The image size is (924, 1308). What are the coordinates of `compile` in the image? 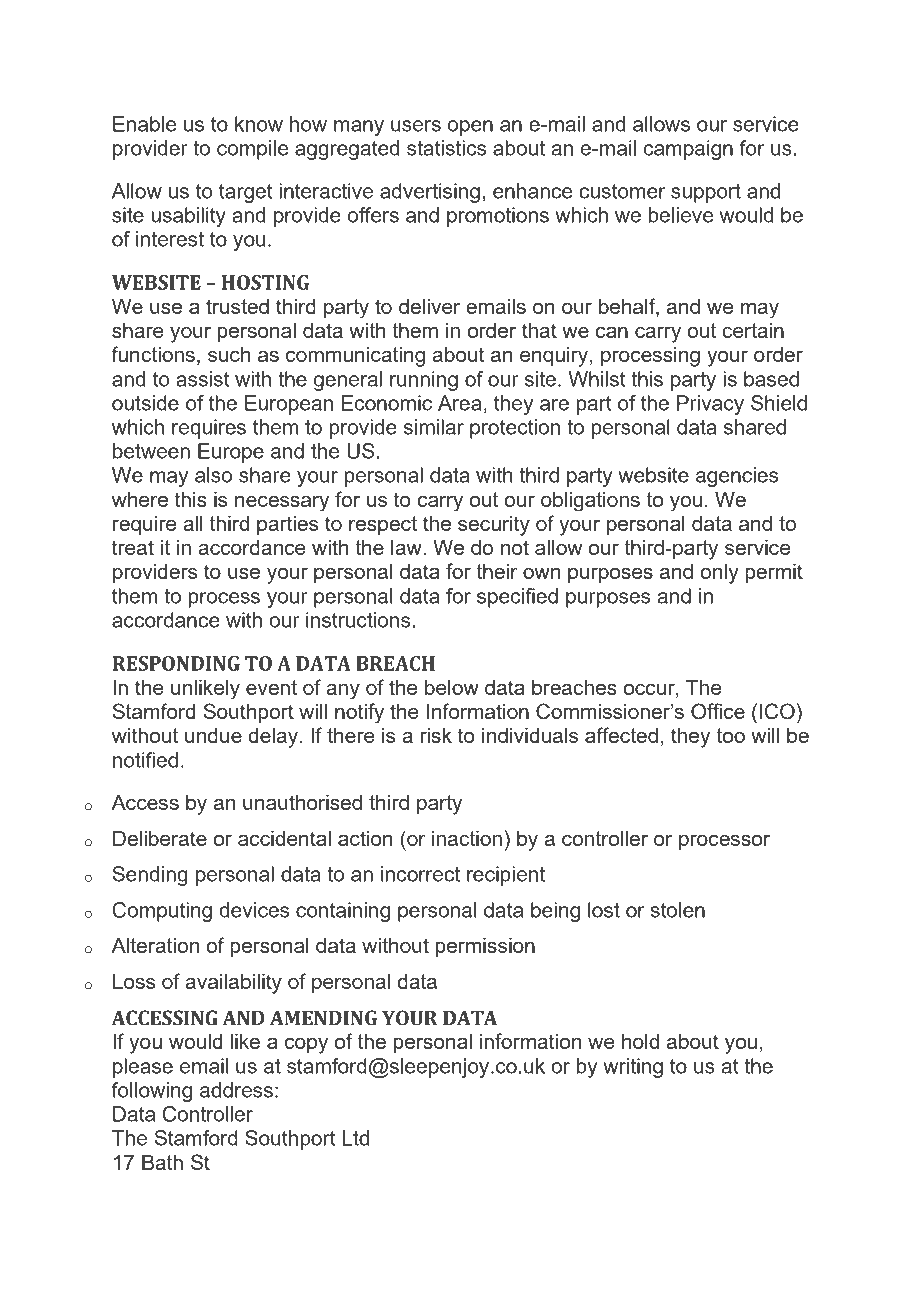 It's located at (252, 150).
